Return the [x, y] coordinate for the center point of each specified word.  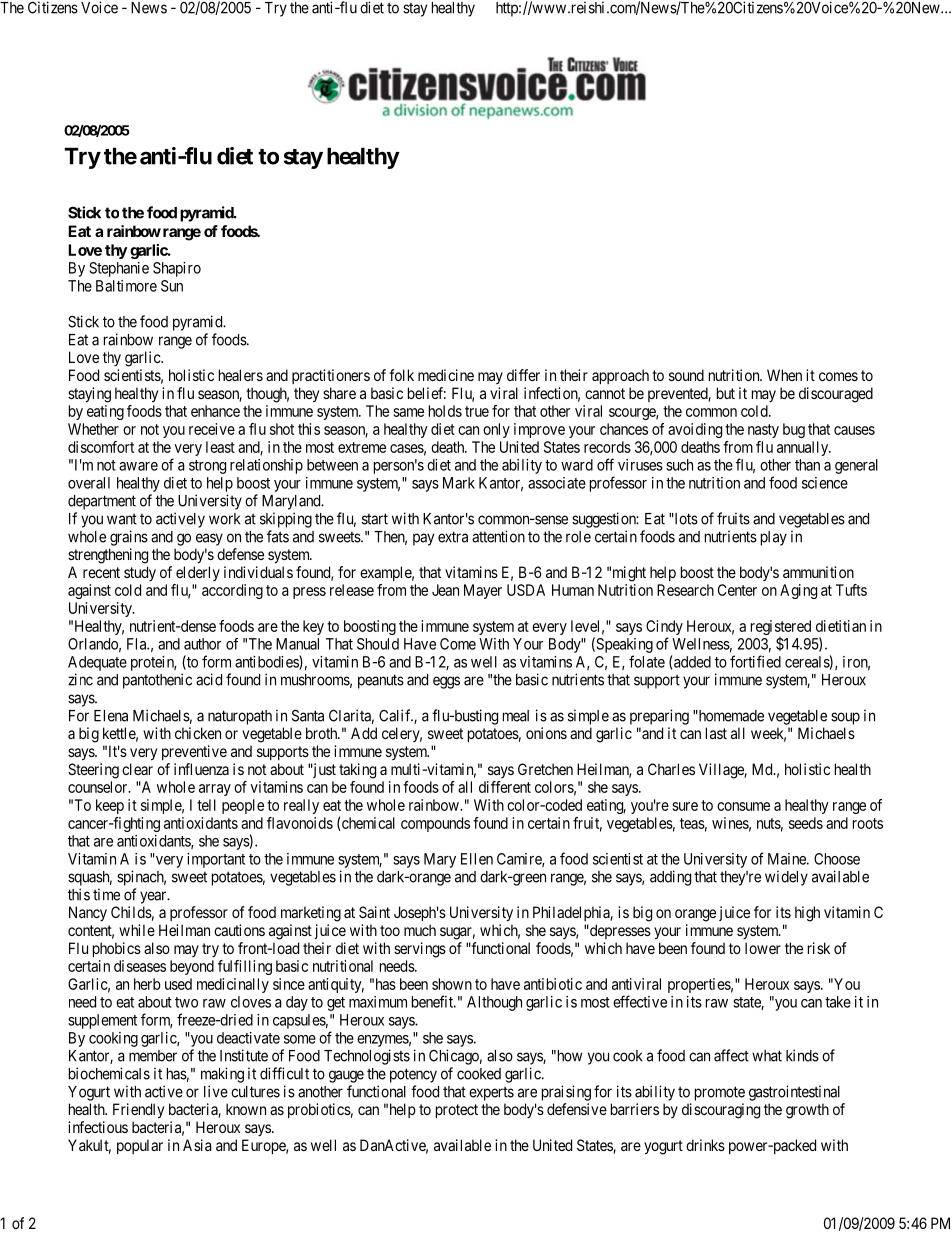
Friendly [138, 1111]
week [768, 734]
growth [807, 1111]
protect [457, 1111]
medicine [446, 375]
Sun [172, 286]
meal [516, 716]
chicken [198, 733]
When [784, 375]
